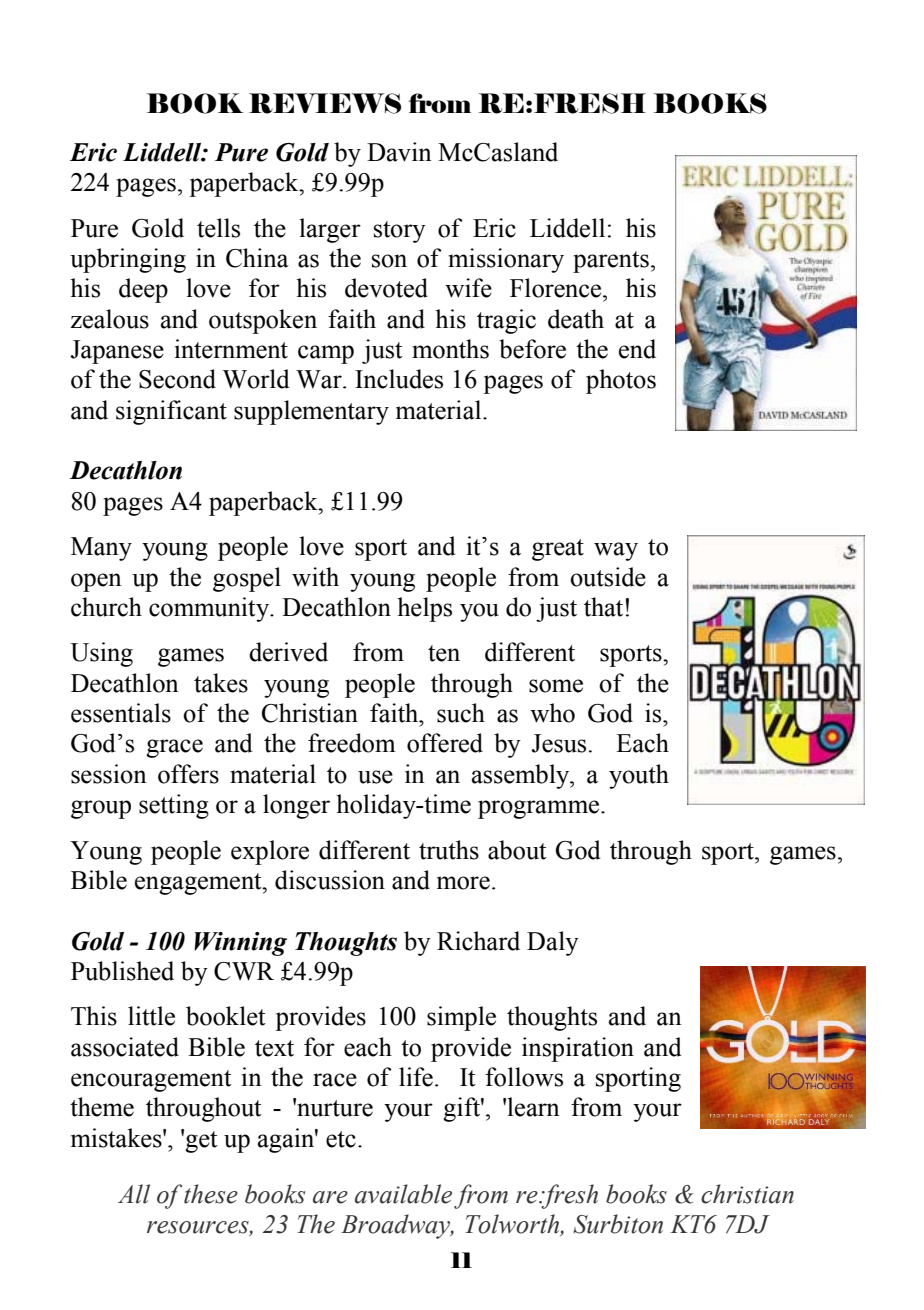 This image has height=1310, width=924. Describe the element at coordinates (174, 806) in the image. I see `setting` at that location.
